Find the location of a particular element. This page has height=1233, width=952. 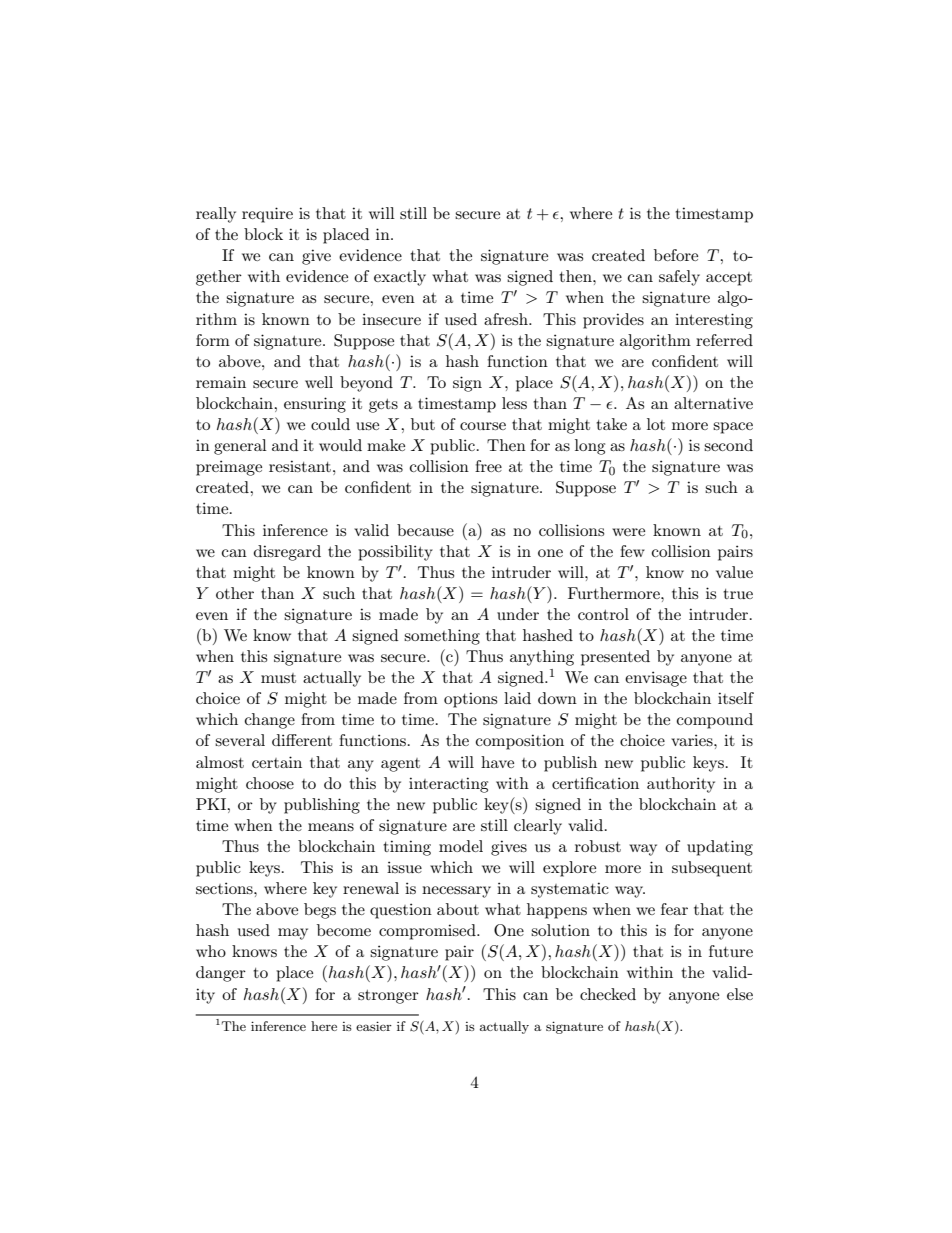

resistant is located at coordinates (300, 466).
